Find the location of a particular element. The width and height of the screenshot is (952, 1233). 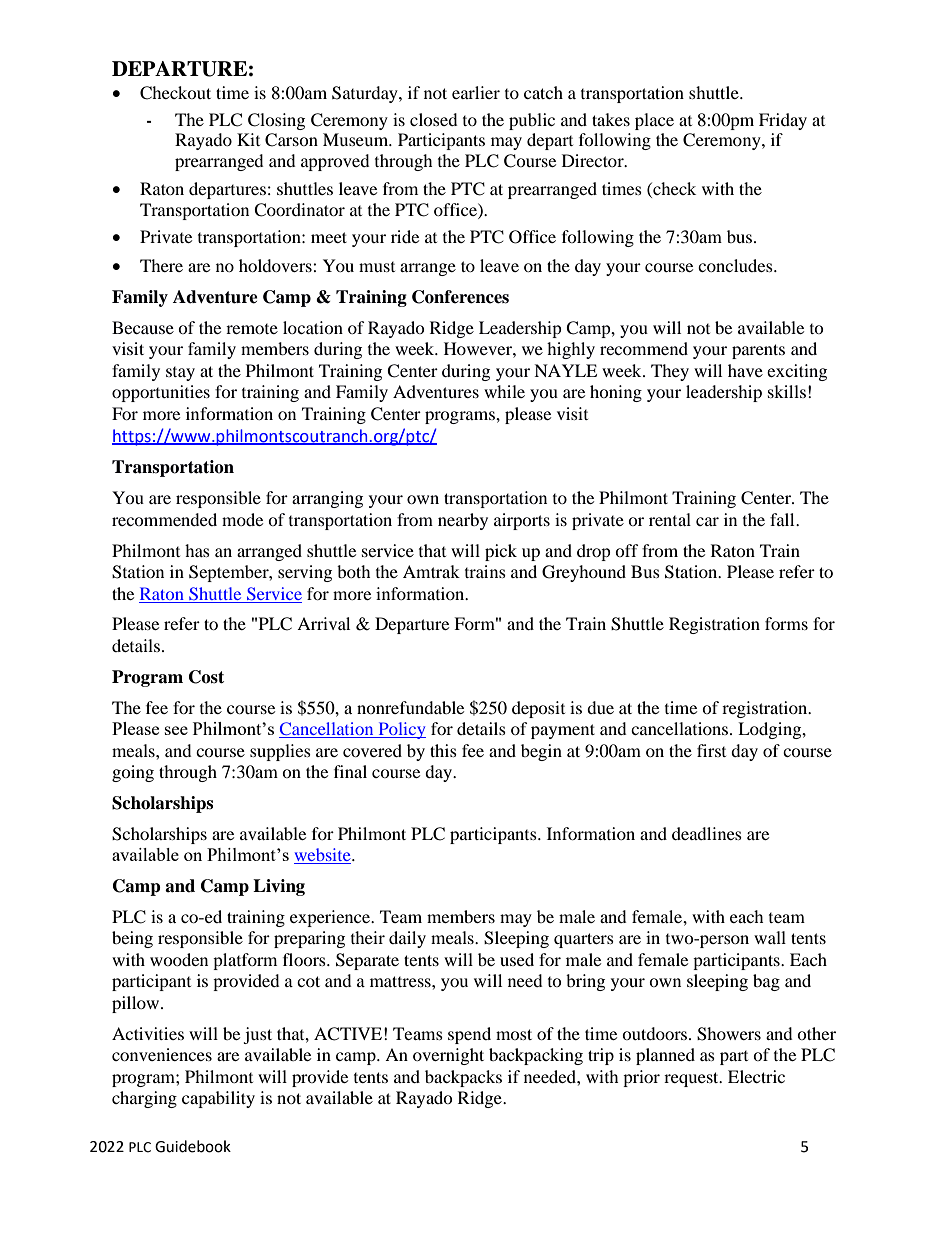

backpacks is located at coordinates (463, 1078).
